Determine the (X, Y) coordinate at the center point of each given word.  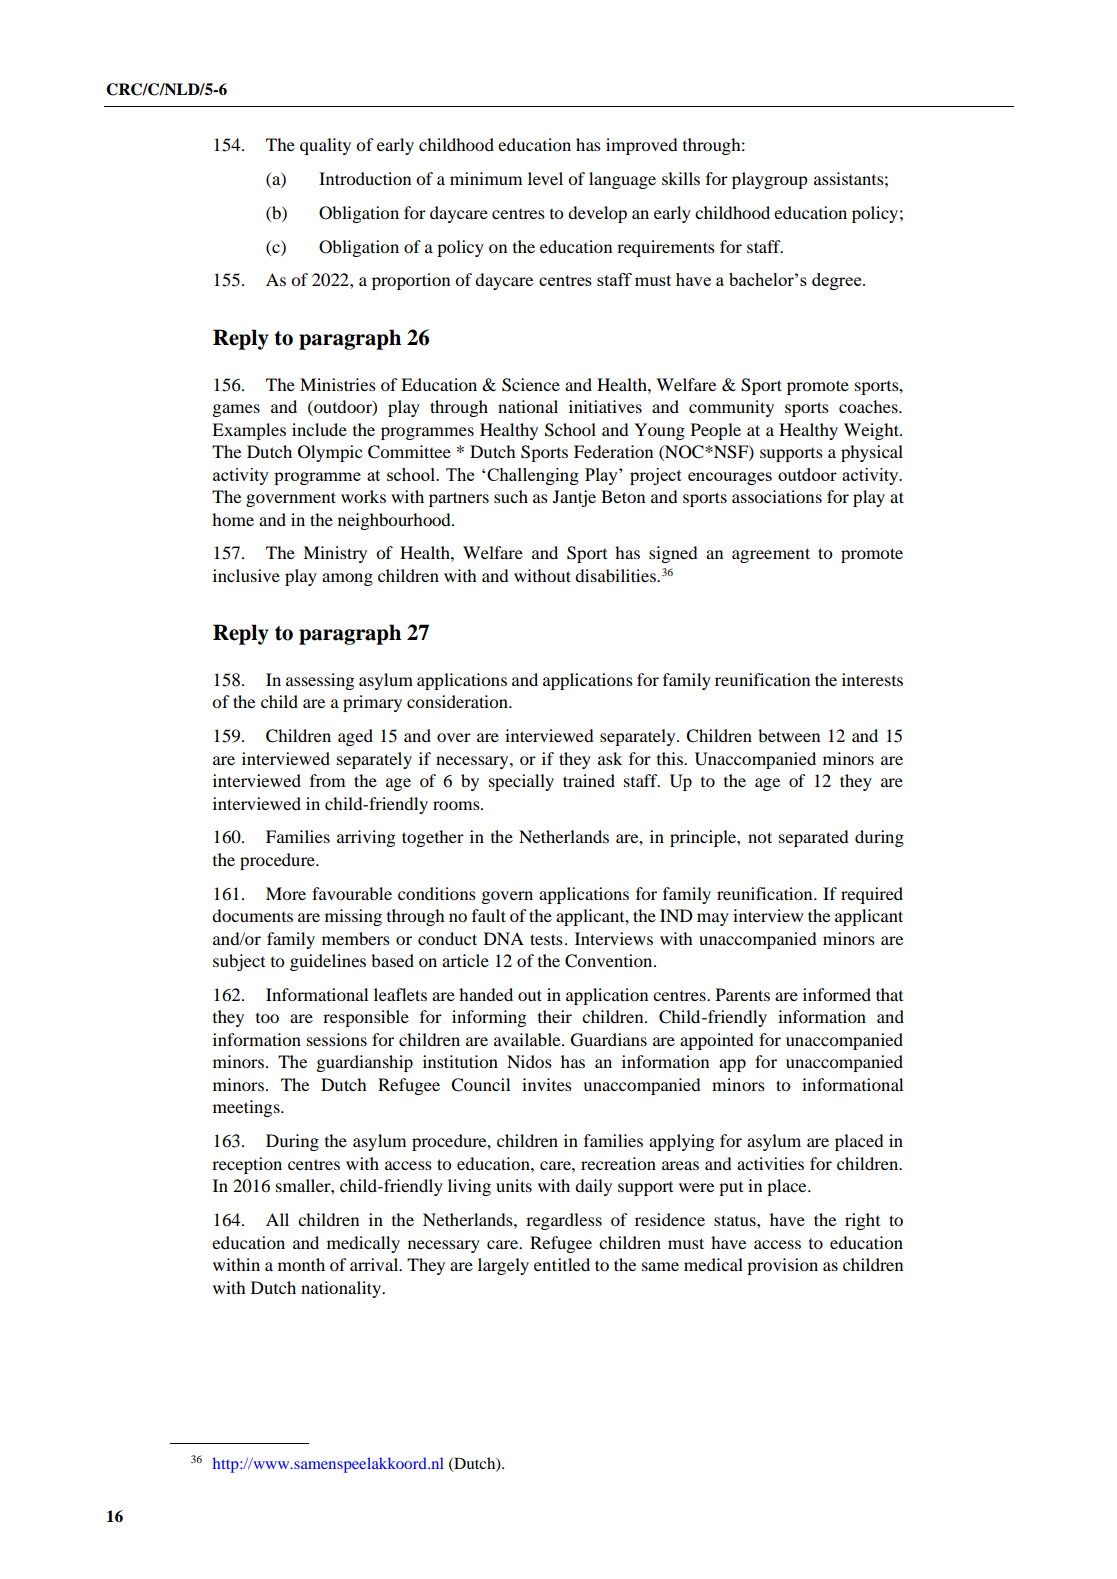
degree (838, 281)
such (511, 496)
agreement (771, 555)
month (301, 1264)
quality (325, 146)
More (286, 893)
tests (546, 939)
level (545, 178)
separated (814, 838)
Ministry (335, 554)
